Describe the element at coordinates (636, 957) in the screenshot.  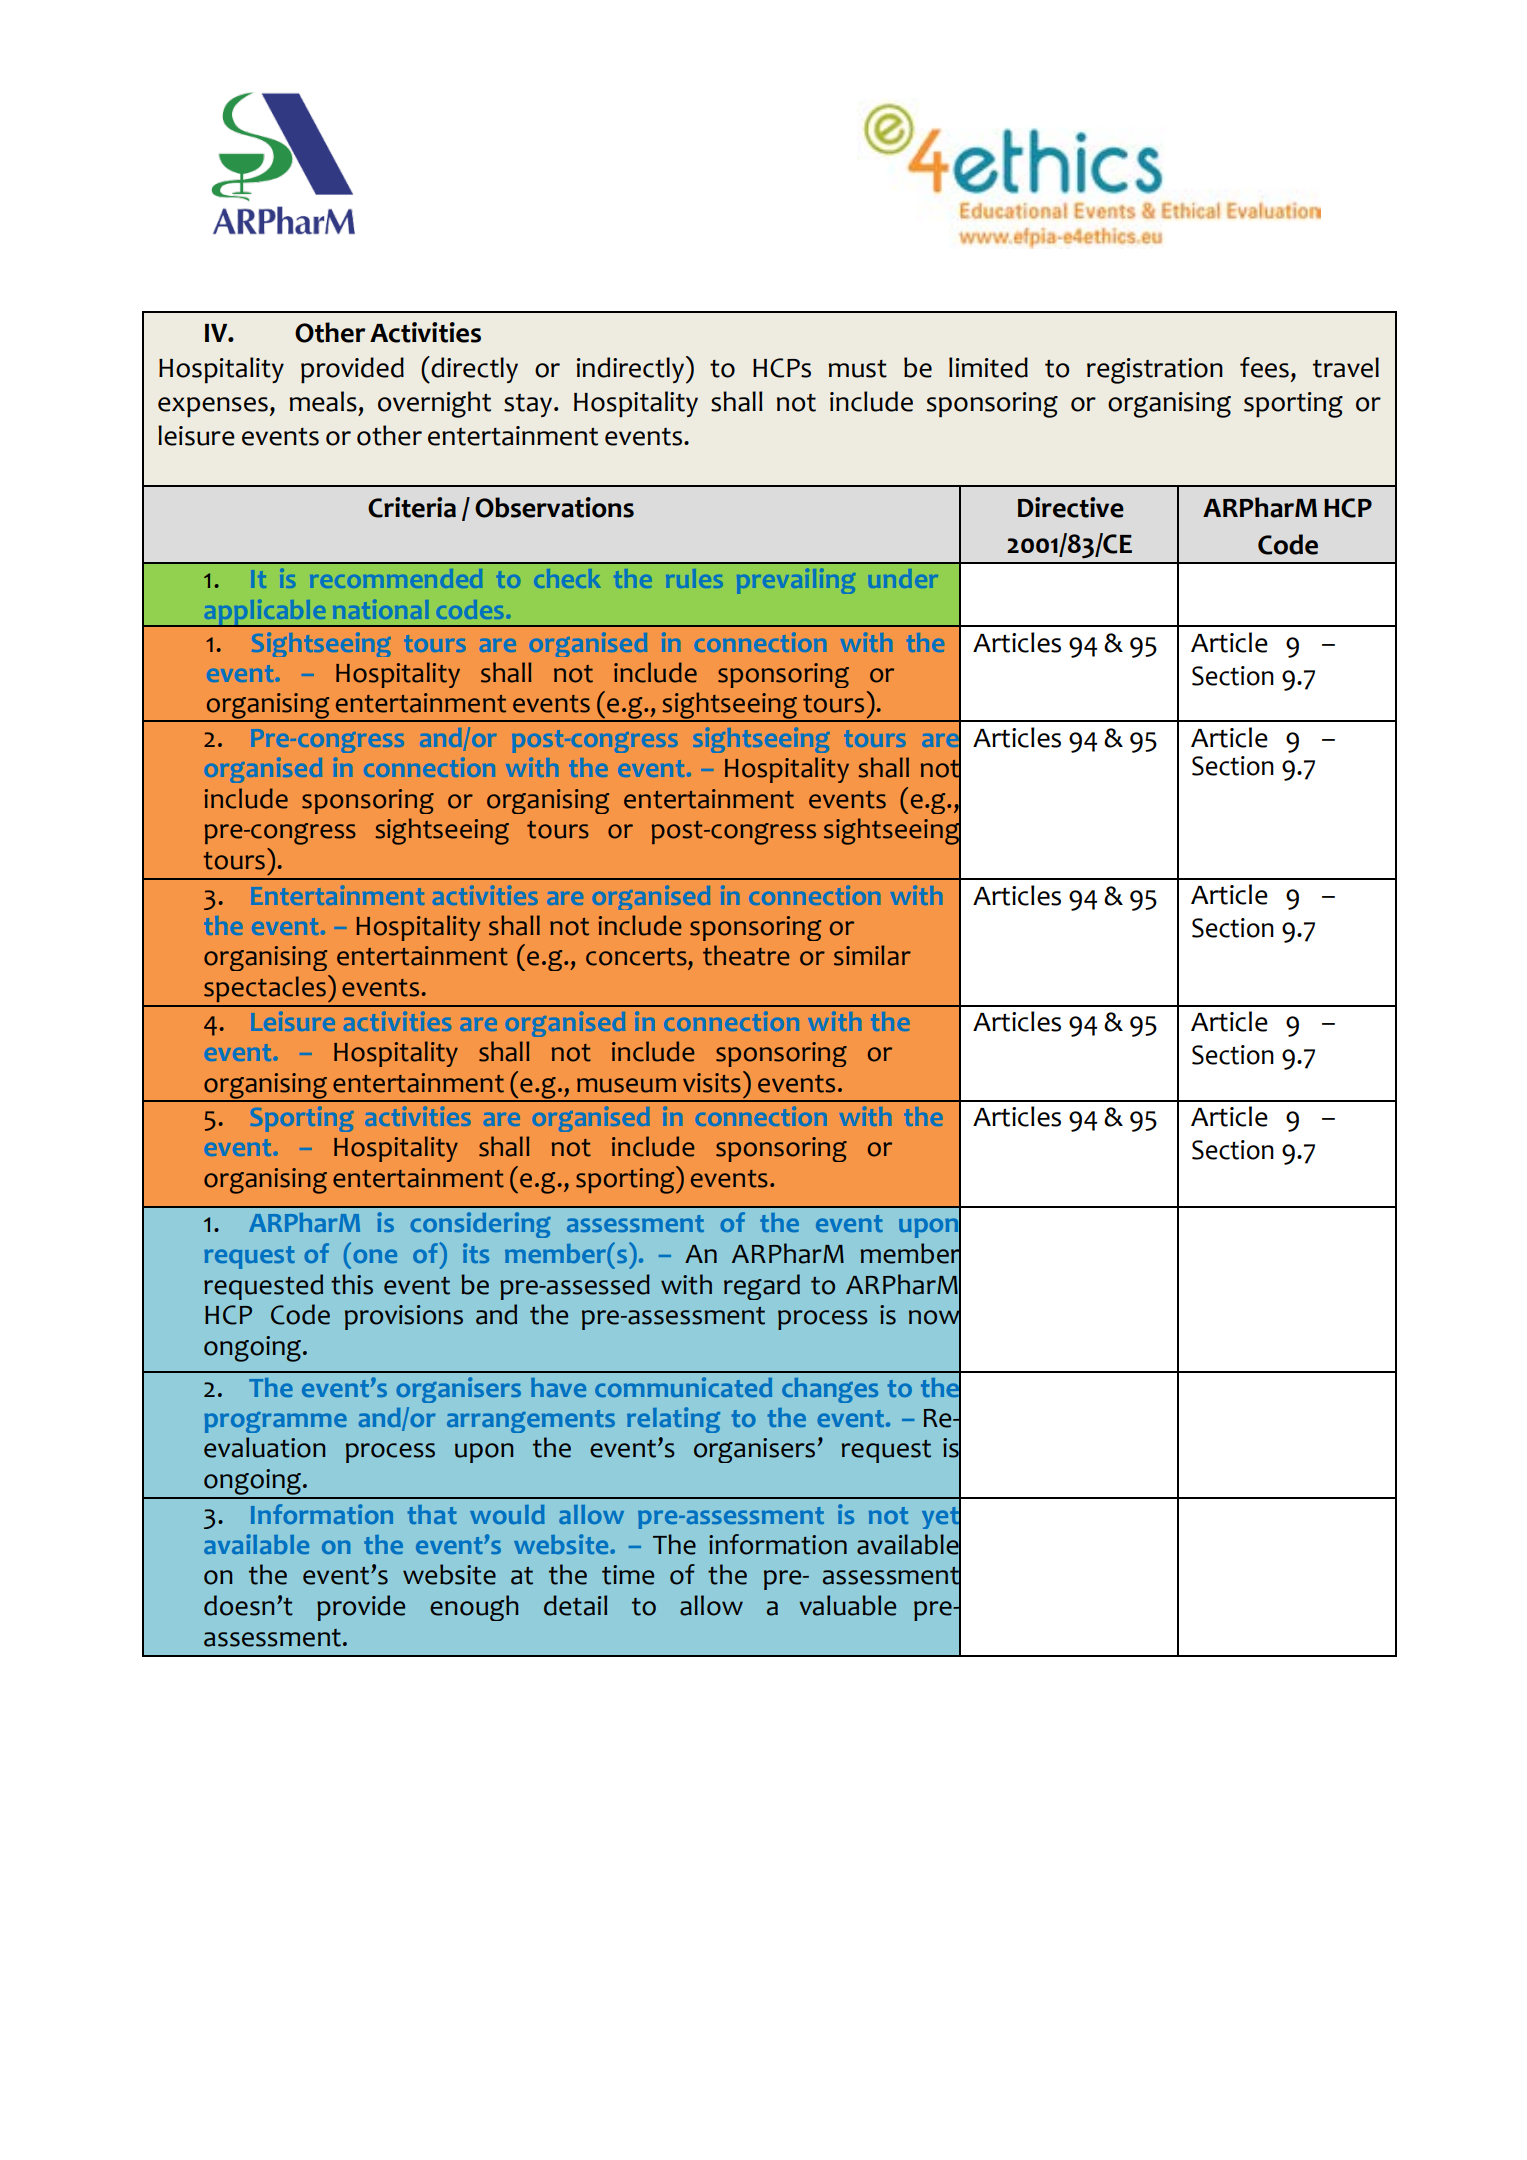
I see `concerts` at that location.
